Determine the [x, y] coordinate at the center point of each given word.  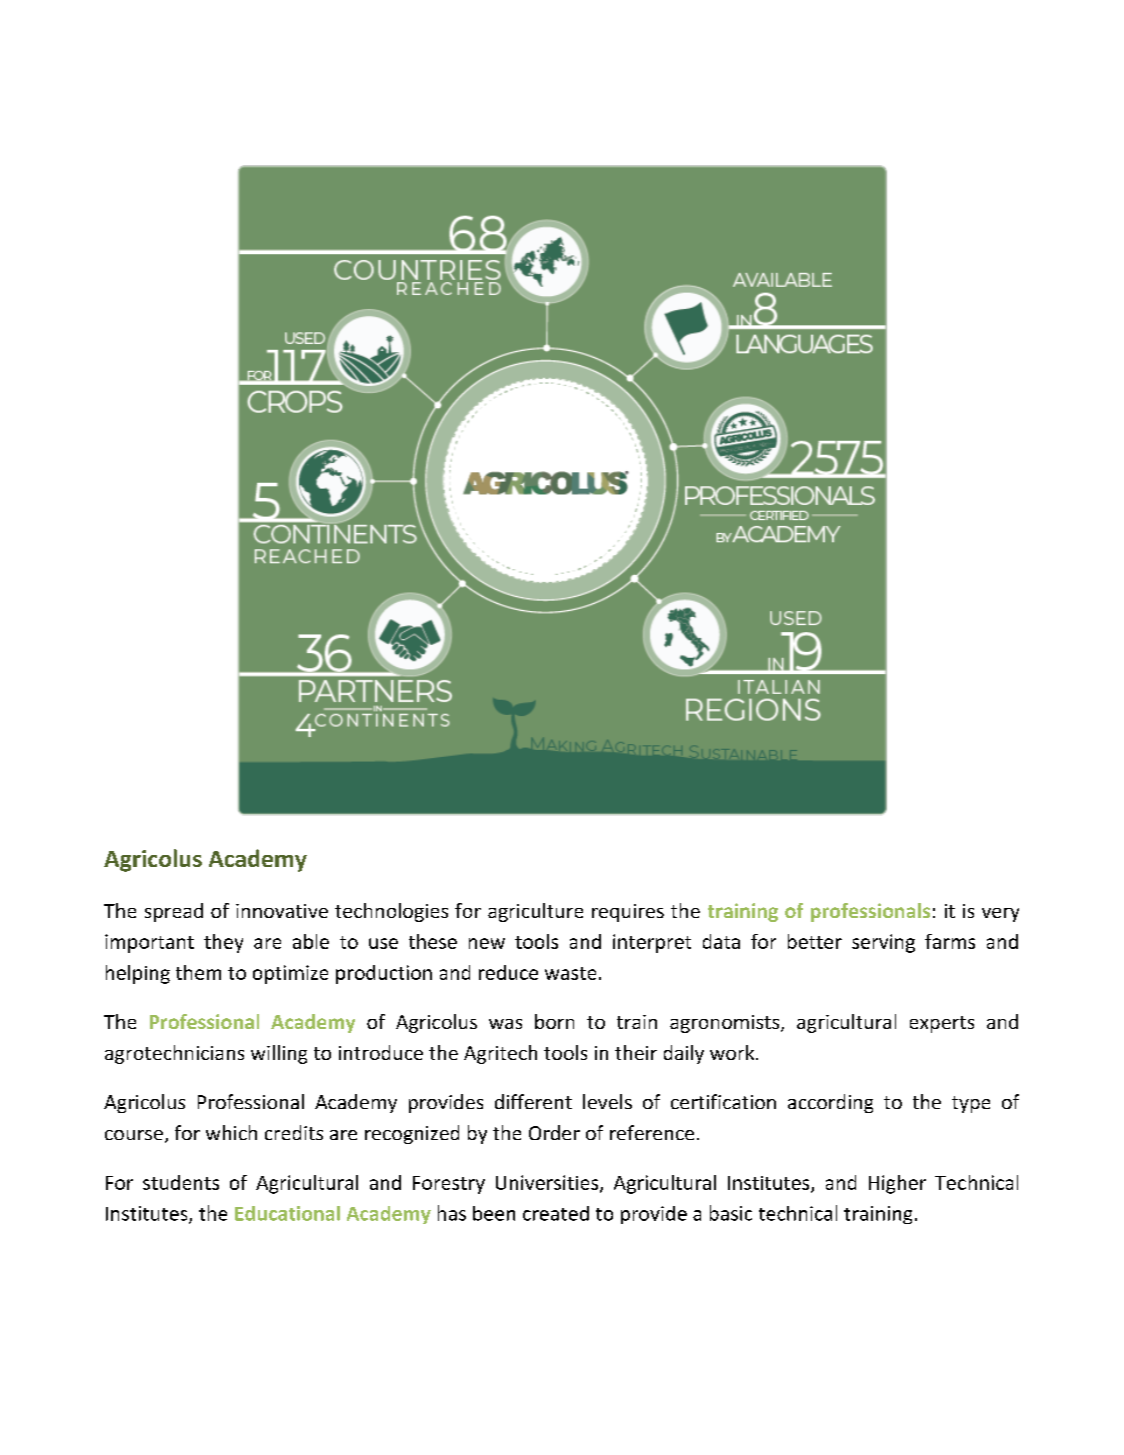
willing [279, 1054]
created [556, 1213]
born [554, 1021]
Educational [287, 1213]
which [231, 1132]
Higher [897, 1184]
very [1000, 915]
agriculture [535, 912]
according [830, 1103]
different [533, 1101]
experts [942, 1024]
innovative [282, 911]
